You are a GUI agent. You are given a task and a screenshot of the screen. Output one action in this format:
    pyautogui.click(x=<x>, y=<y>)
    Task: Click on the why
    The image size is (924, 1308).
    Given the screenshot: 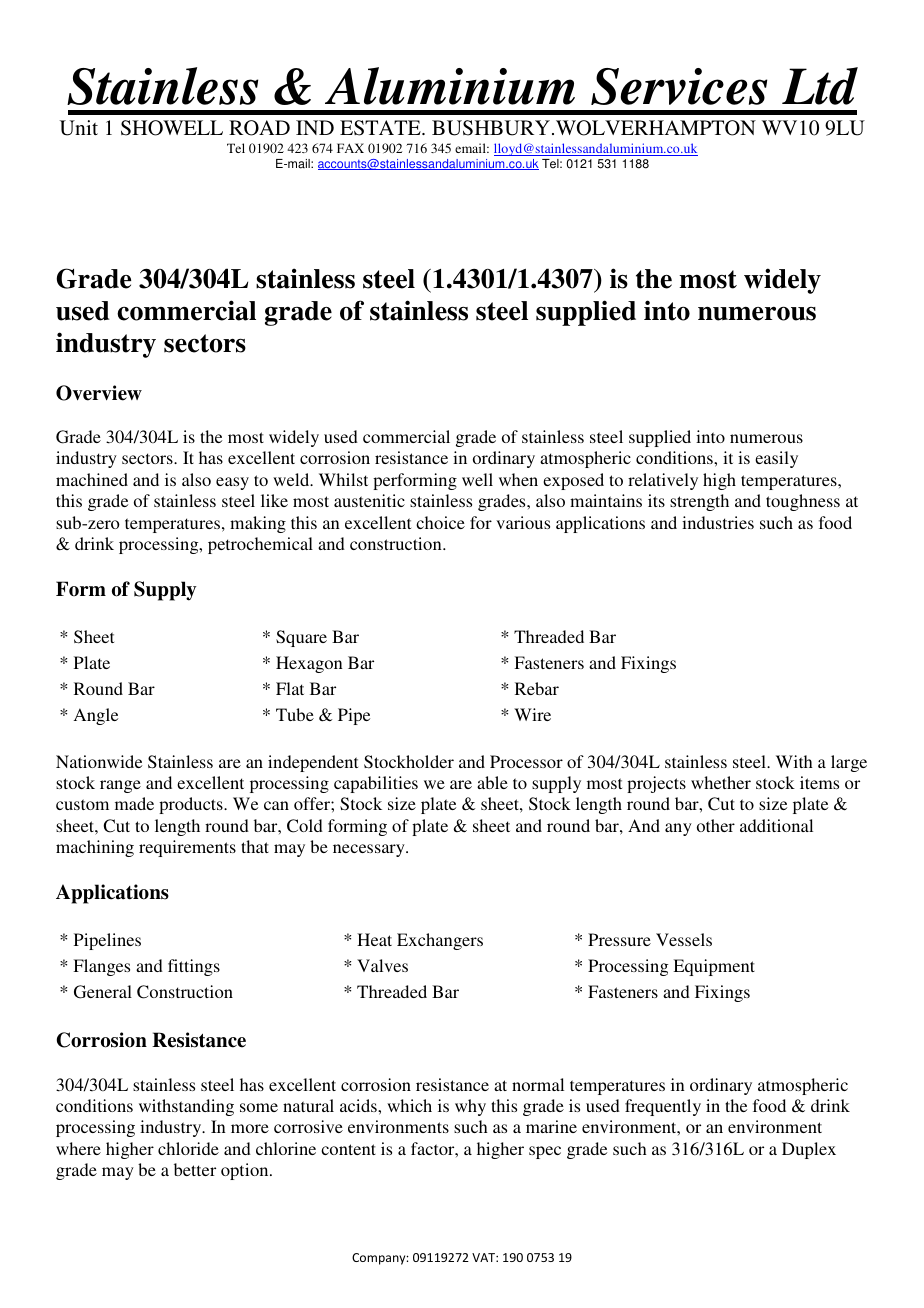 What is the action you would take?
    pyautogui.click(x=470, y=1107)
